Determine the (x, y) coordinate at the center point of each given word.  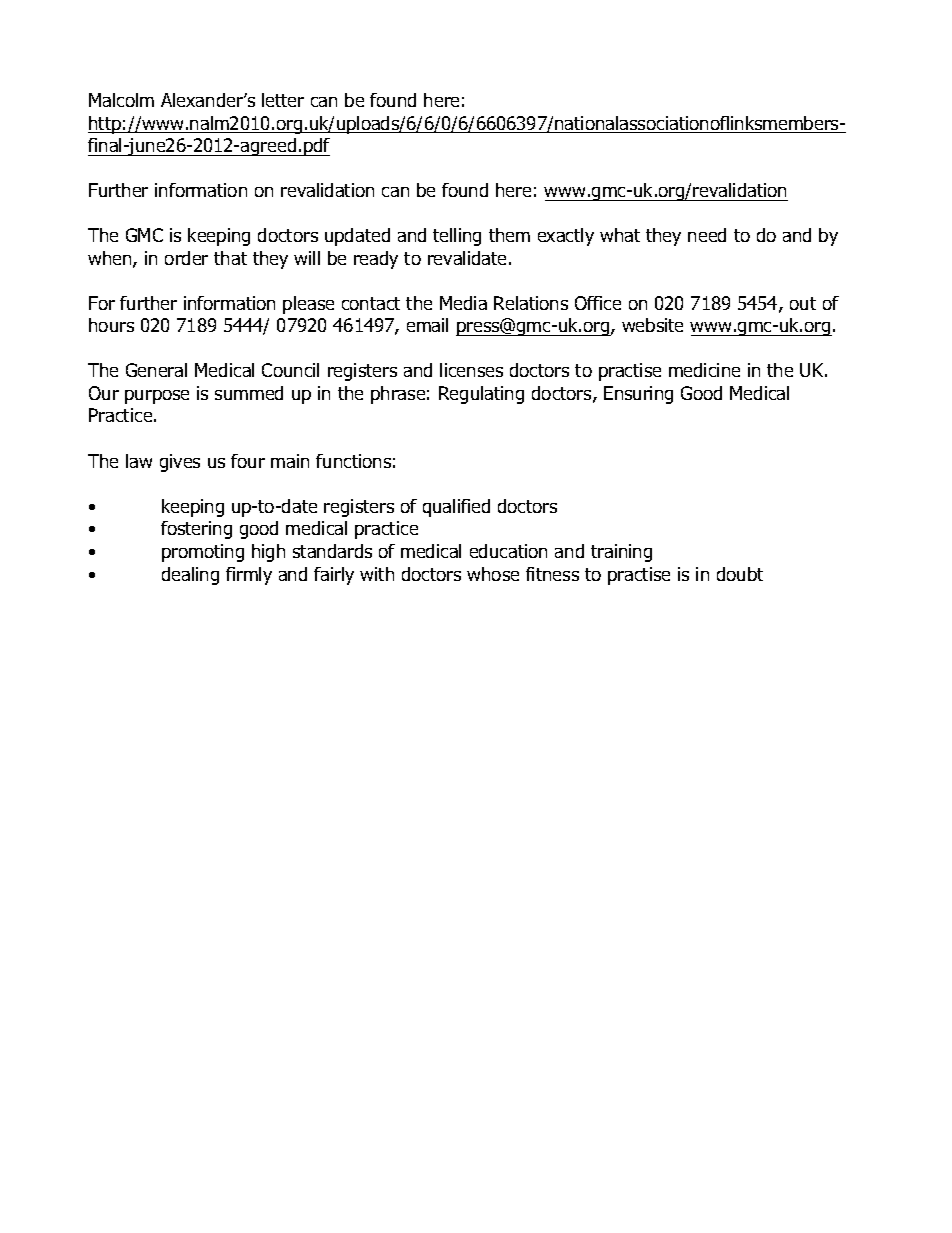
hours (111, 325)
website (652, 325)
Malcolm (121, 100)
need (707, 235)
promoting (203, 553)
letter (283, 100)
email (427, 325)
